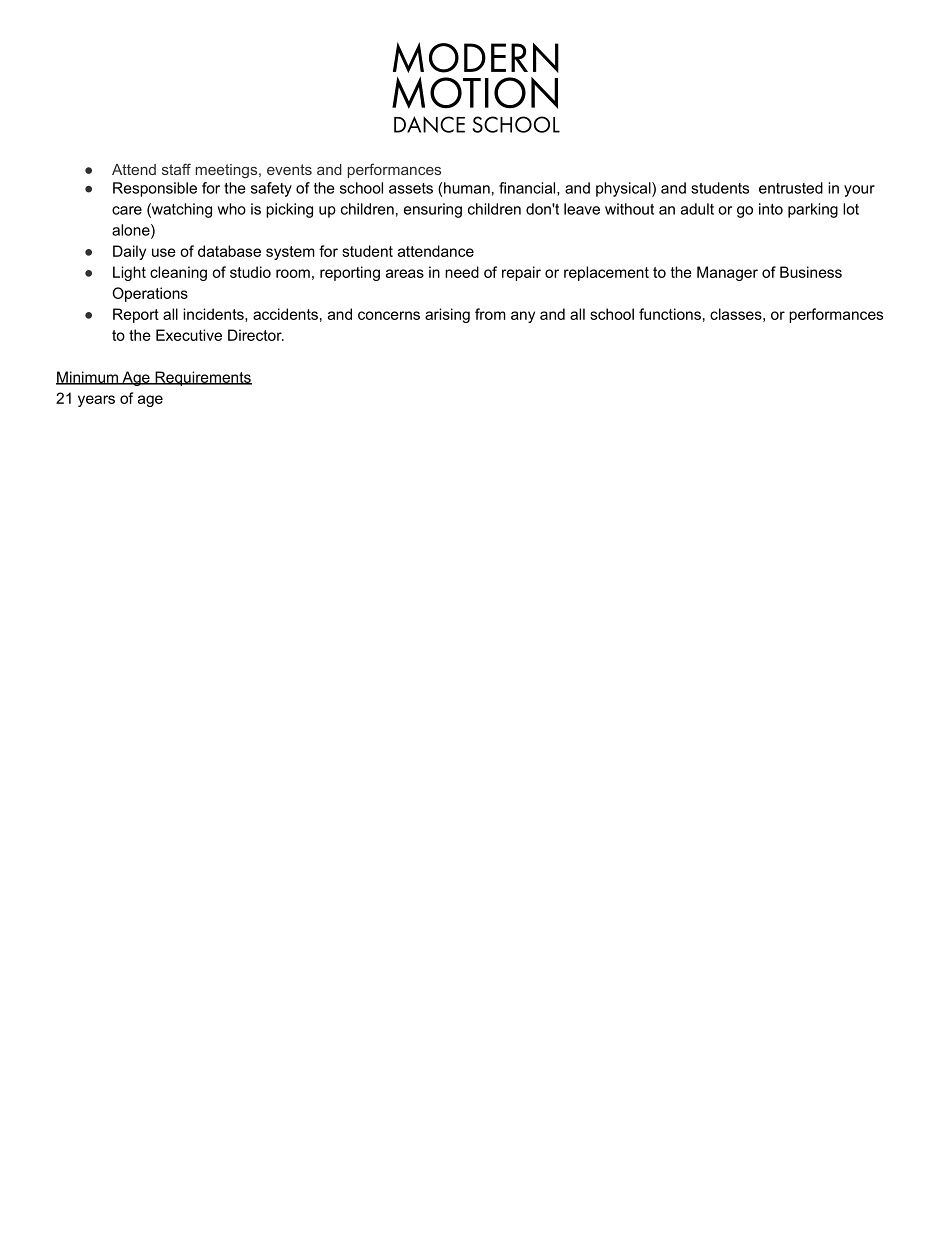 The height and width of the page is (1233, 952). I want to click on staff, so click(176, 169).
